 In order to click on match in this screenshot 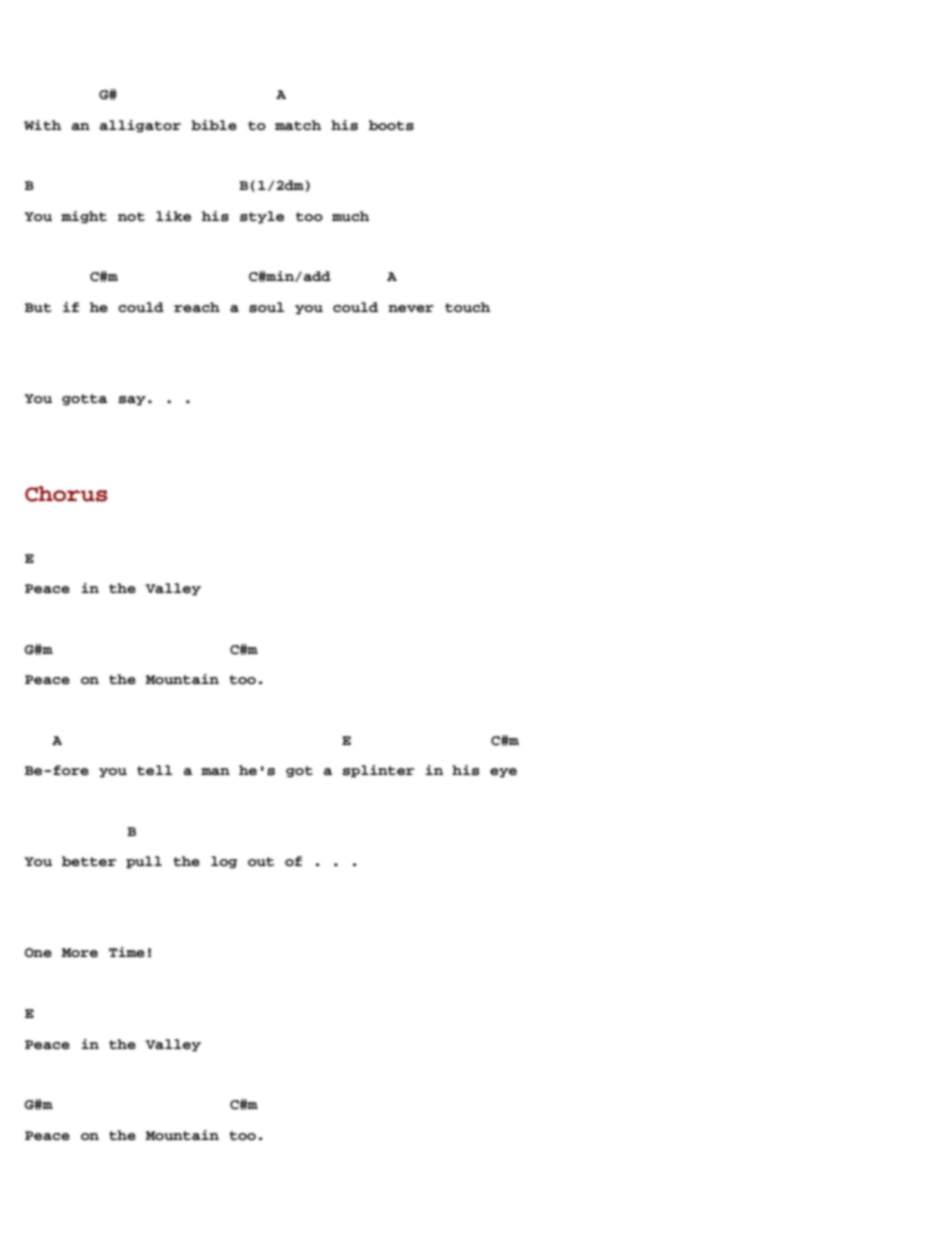, I will do `click(298, 125)`.
